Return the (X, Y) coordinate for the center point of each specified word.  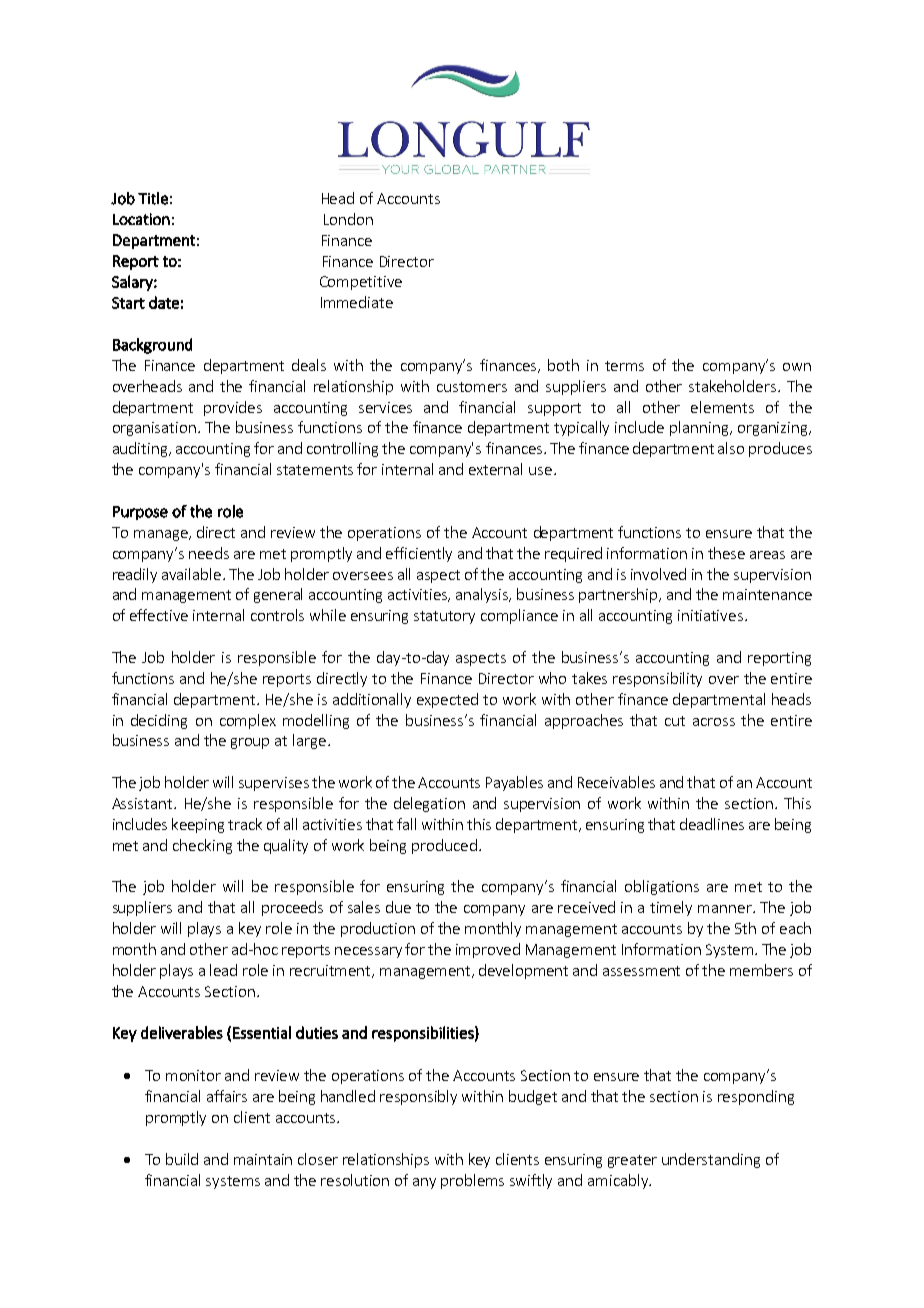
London (348, 219)
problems (472, 1181)
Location (141, 219)
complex (248, 721)
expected (447, 700)
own (797, 367)
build (182, 1159)
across (714, 722)
